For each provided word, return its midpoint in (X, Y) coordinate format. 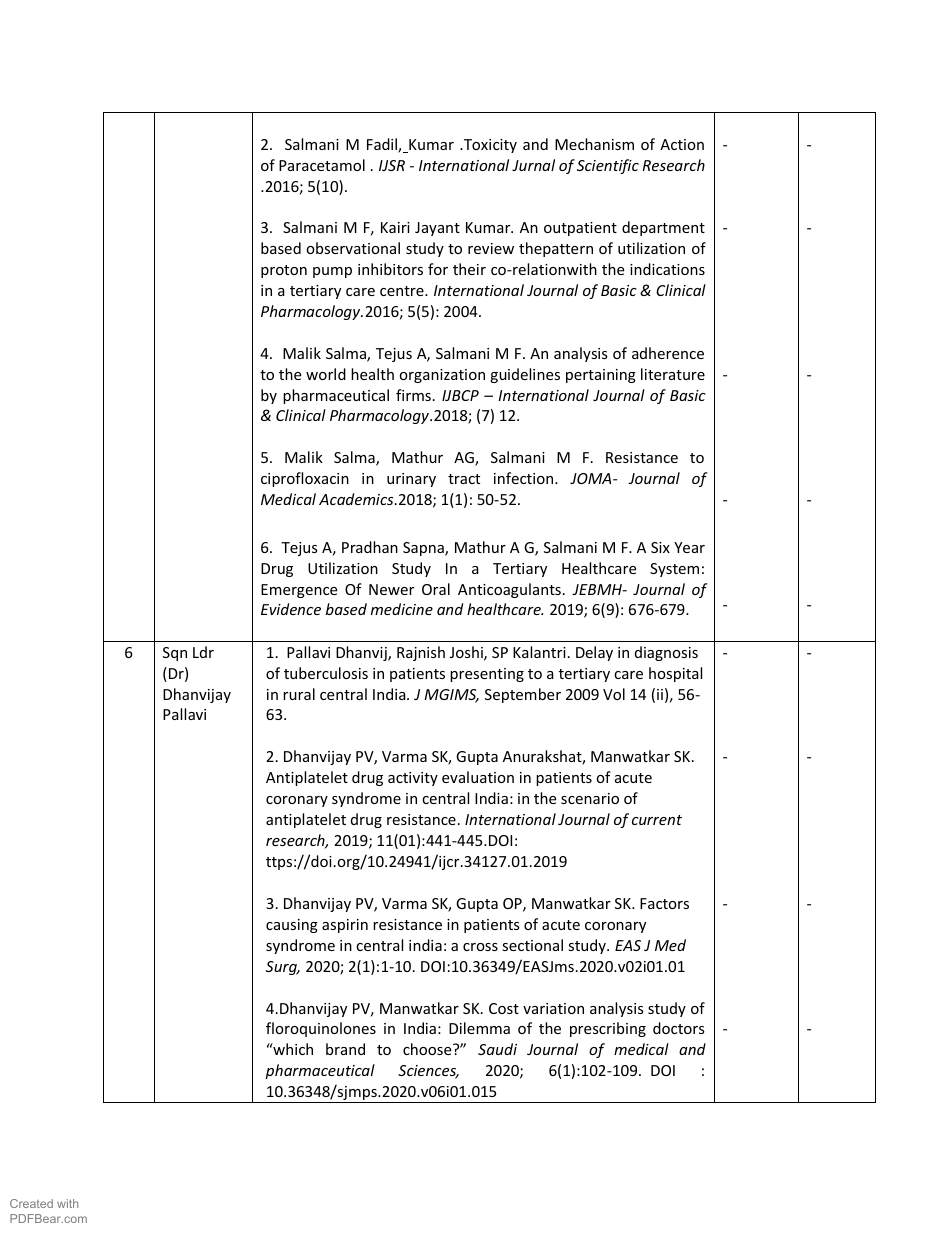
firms (413, 395)
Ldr (203, 652)
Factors (664, 903)
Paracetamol (322, 165)
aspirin (345, 926)
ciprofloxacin (305, 479)
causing (292, 926)
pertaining (601, 376)
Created (31, 1203)
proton (284, 271)
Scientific (608, 166)
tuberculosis (326, 673)
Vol (614, 694)
